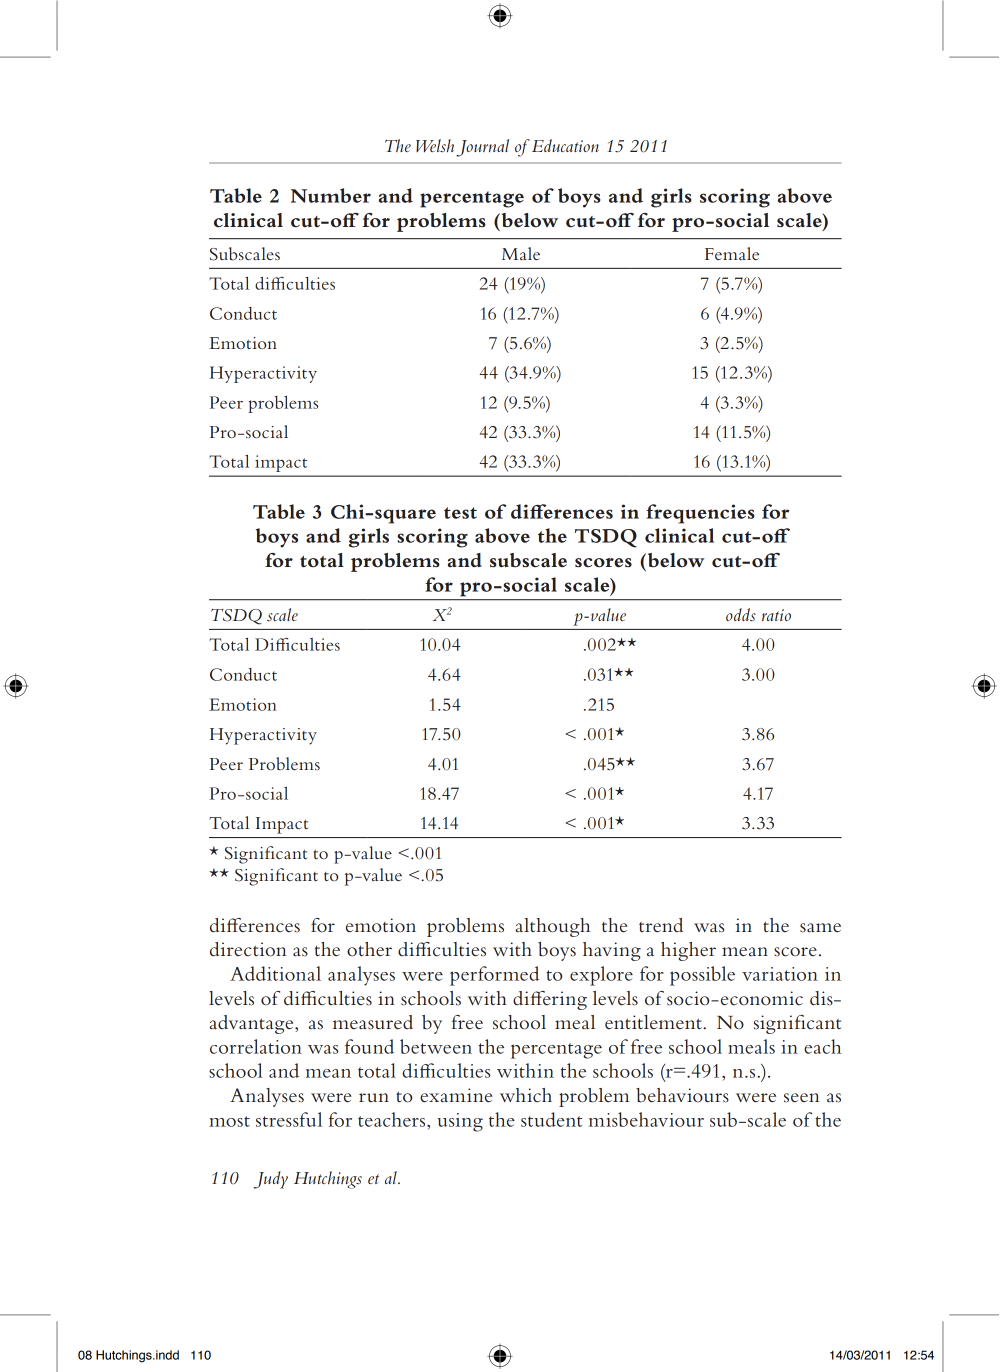 The height and width of the screenshot is (1372, 1000). What do you see at coordinates (776, 615) in the screenshot?
I see `ratio` at bounding box center [776, 615].
